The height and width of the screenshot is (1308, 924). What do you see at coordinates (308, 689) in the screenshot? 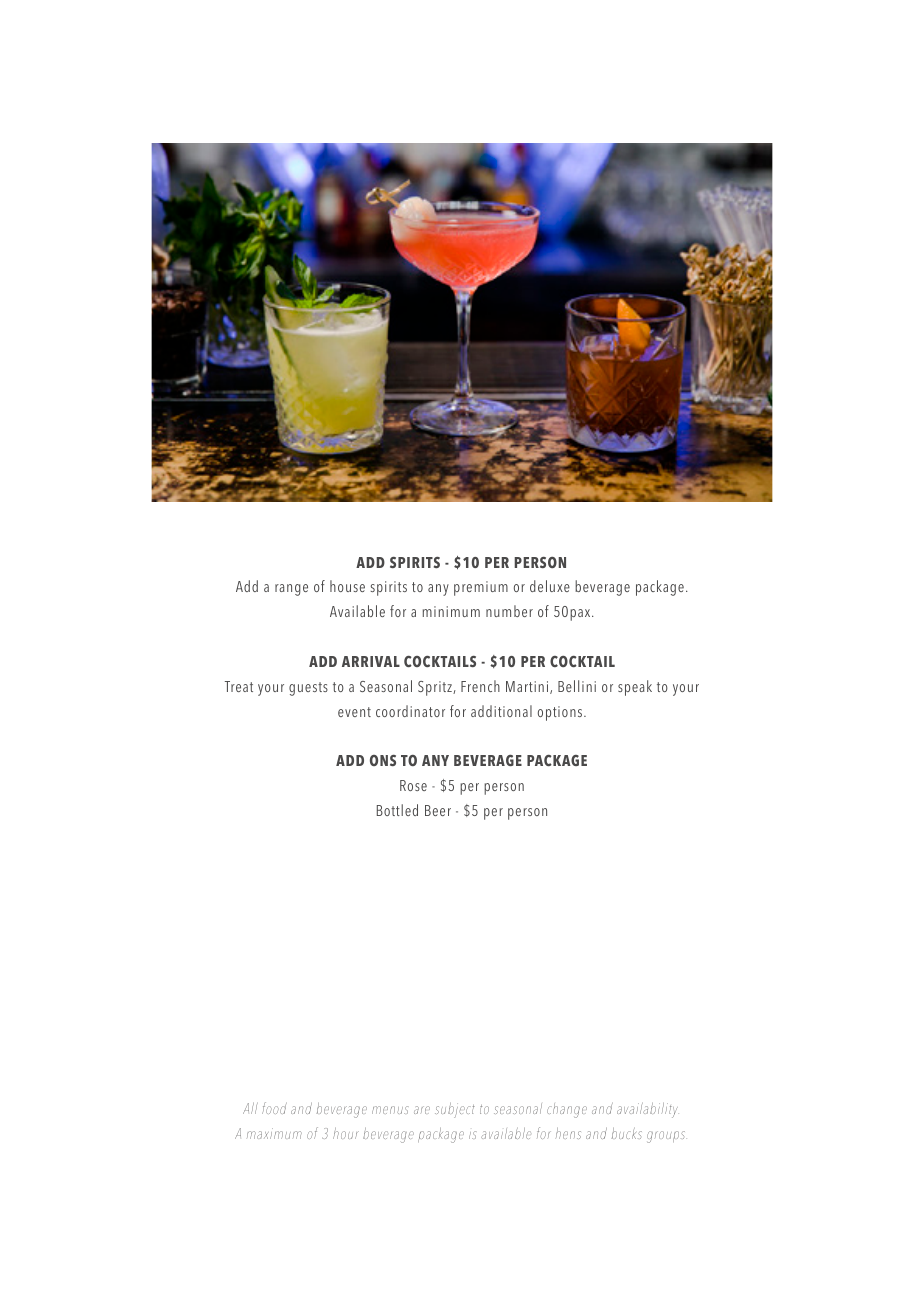
I see `guests` at bounding box center [308, 689].
